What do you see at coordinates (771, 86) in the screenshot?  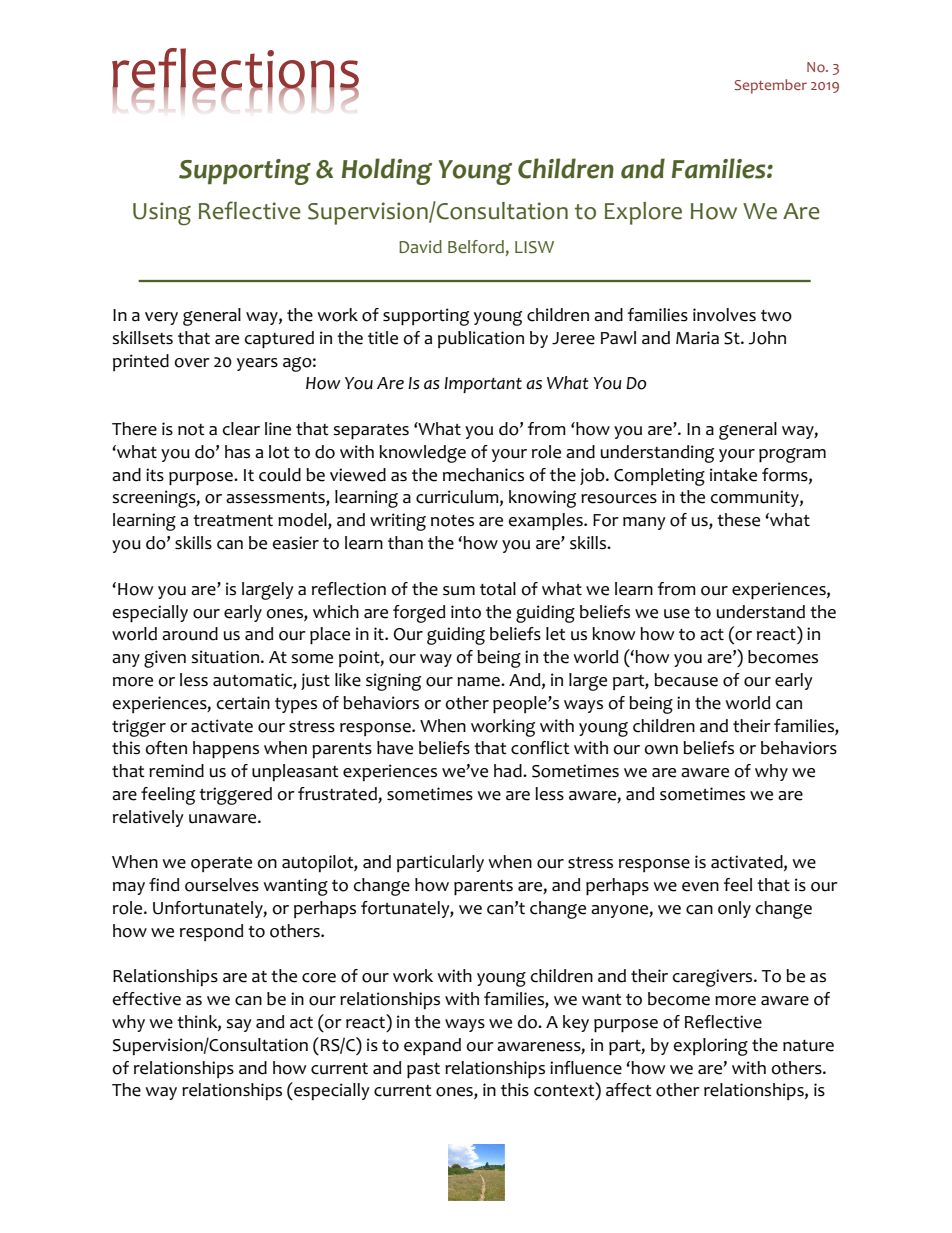 I see `September` at bounding box center [771, 86].
